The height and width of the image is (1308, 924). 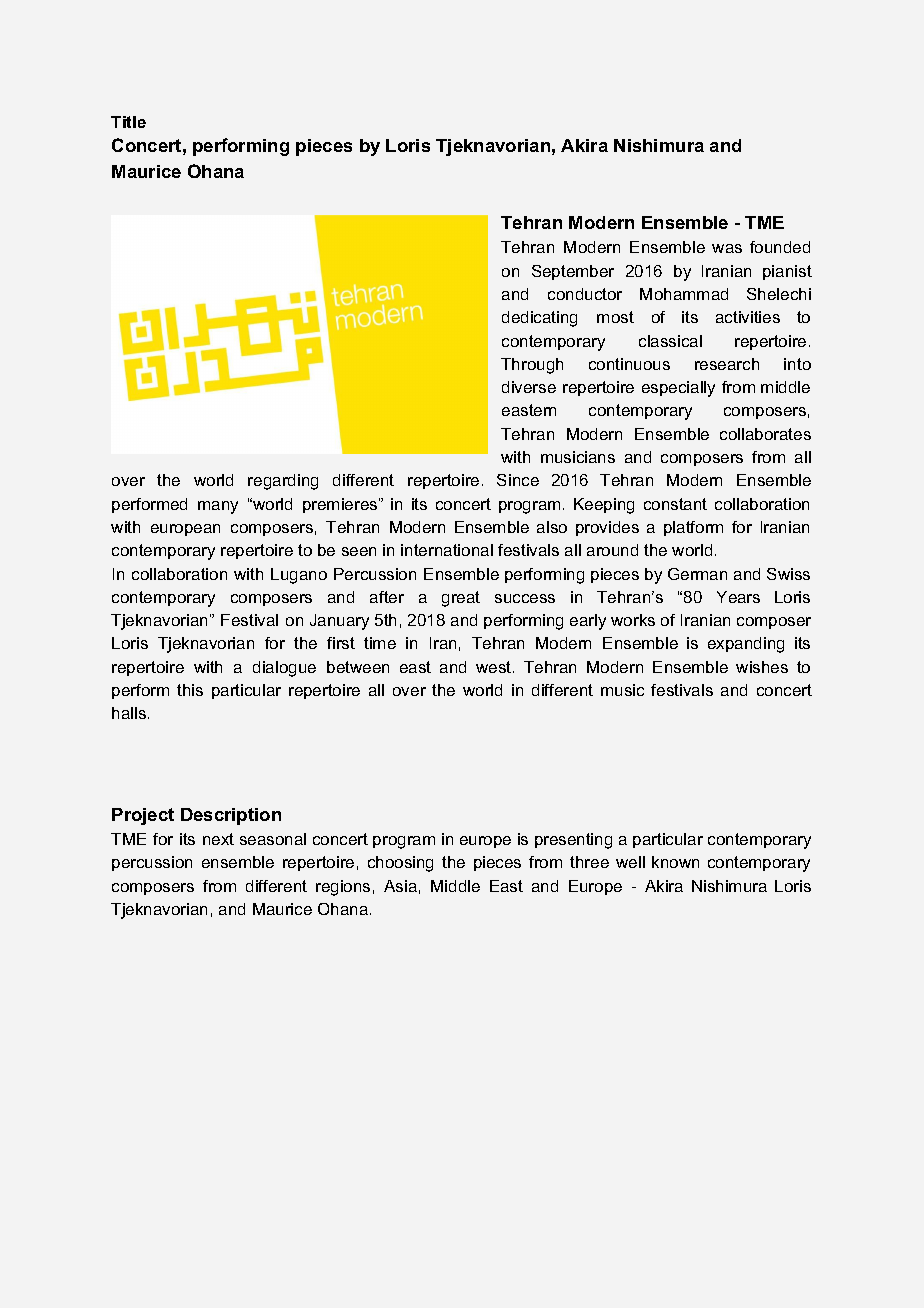 What do you see at coordinates (283, 482) in the image?
I see `regarding` at bounding box center [283, 482].
